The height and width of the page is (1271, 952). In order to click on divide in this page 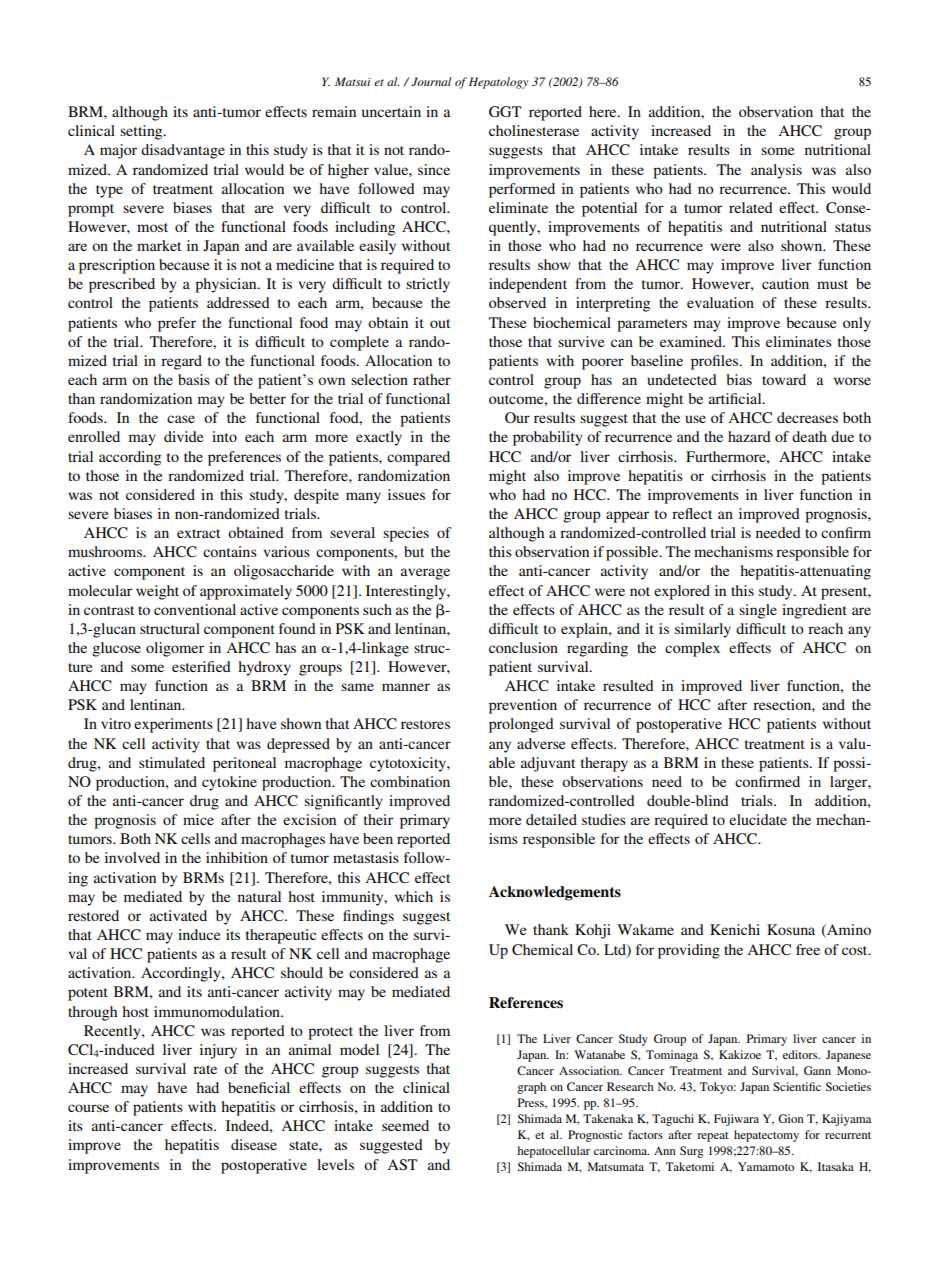, I will do `click(183, 436)`.
